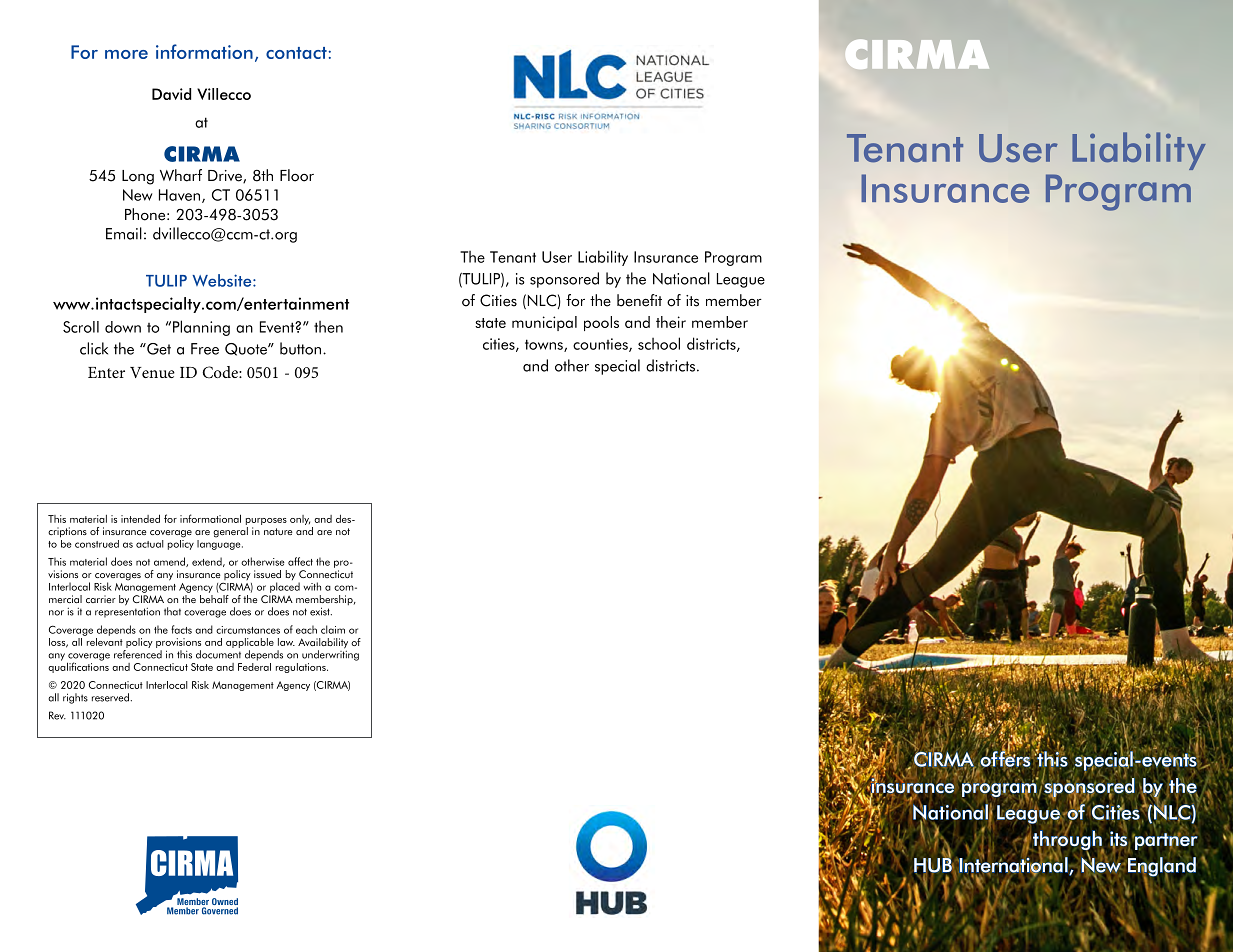 Image resolution: width=1233 pixels, height=952 pixels. I want to click on Rev, so click(57, 715).
